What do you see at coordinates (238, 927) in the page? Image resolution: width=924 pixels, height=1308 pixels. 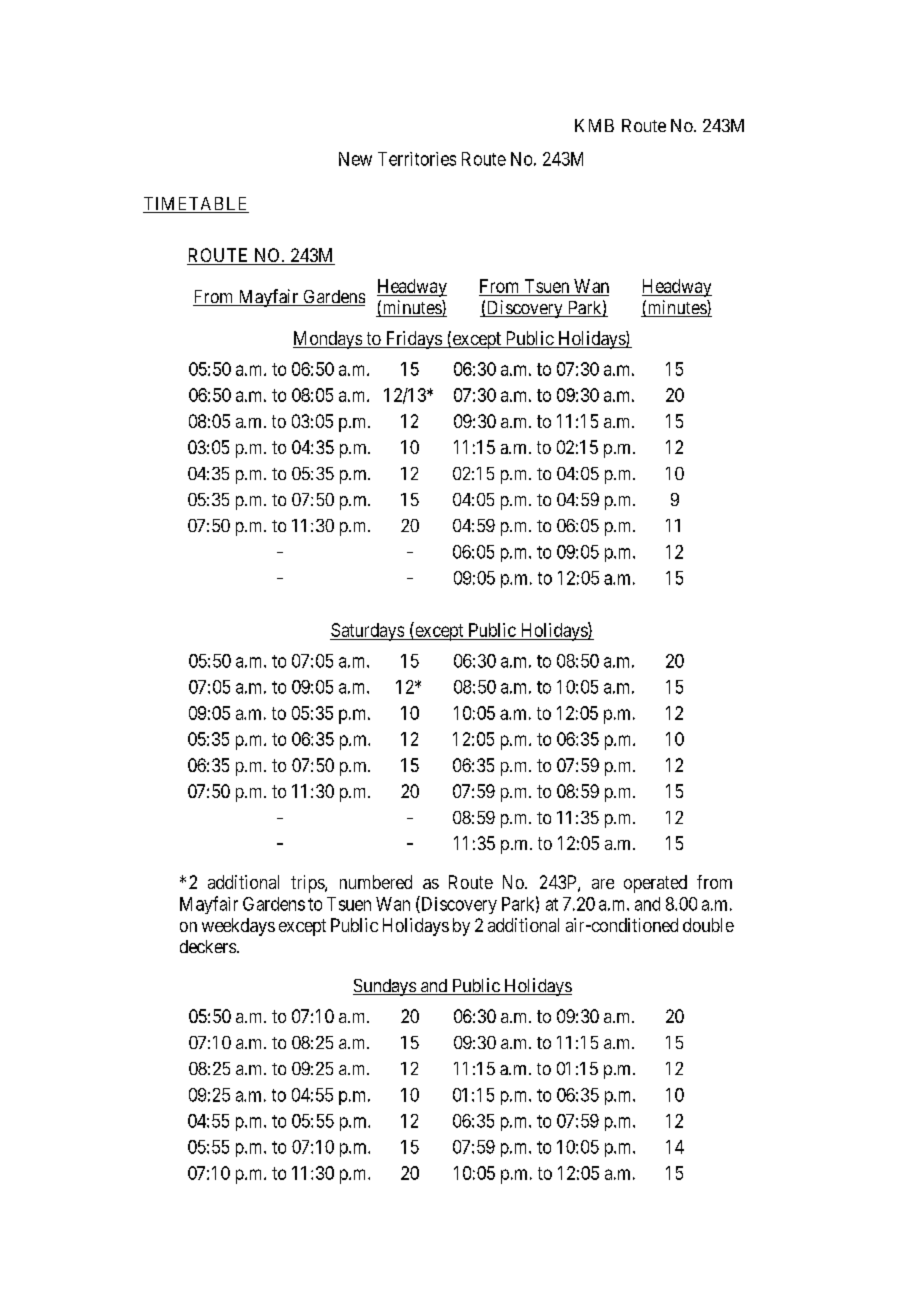 I see `weekdays` at bounding box center [238, 927].
